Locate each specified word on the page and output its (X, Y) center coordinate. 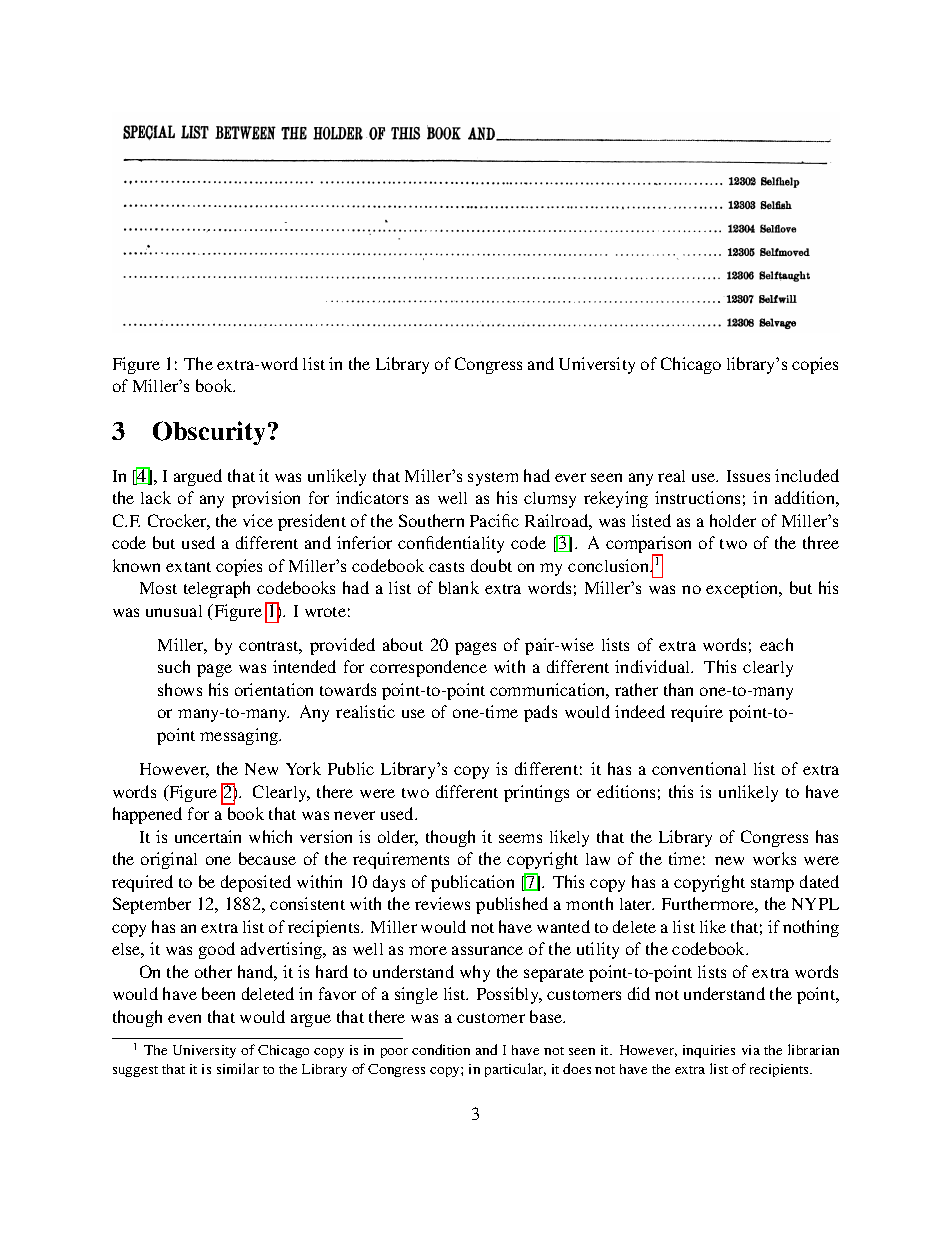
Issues (748, 476)
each (776, 644)
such (174, 666)
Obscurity (211, 433)
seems (520, 838)
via (751, 1050)
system (493, 479)
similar (238, 1068)
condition (441, 1049)
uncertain (208, 836)
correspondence (428, 668)
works (774, 858)
